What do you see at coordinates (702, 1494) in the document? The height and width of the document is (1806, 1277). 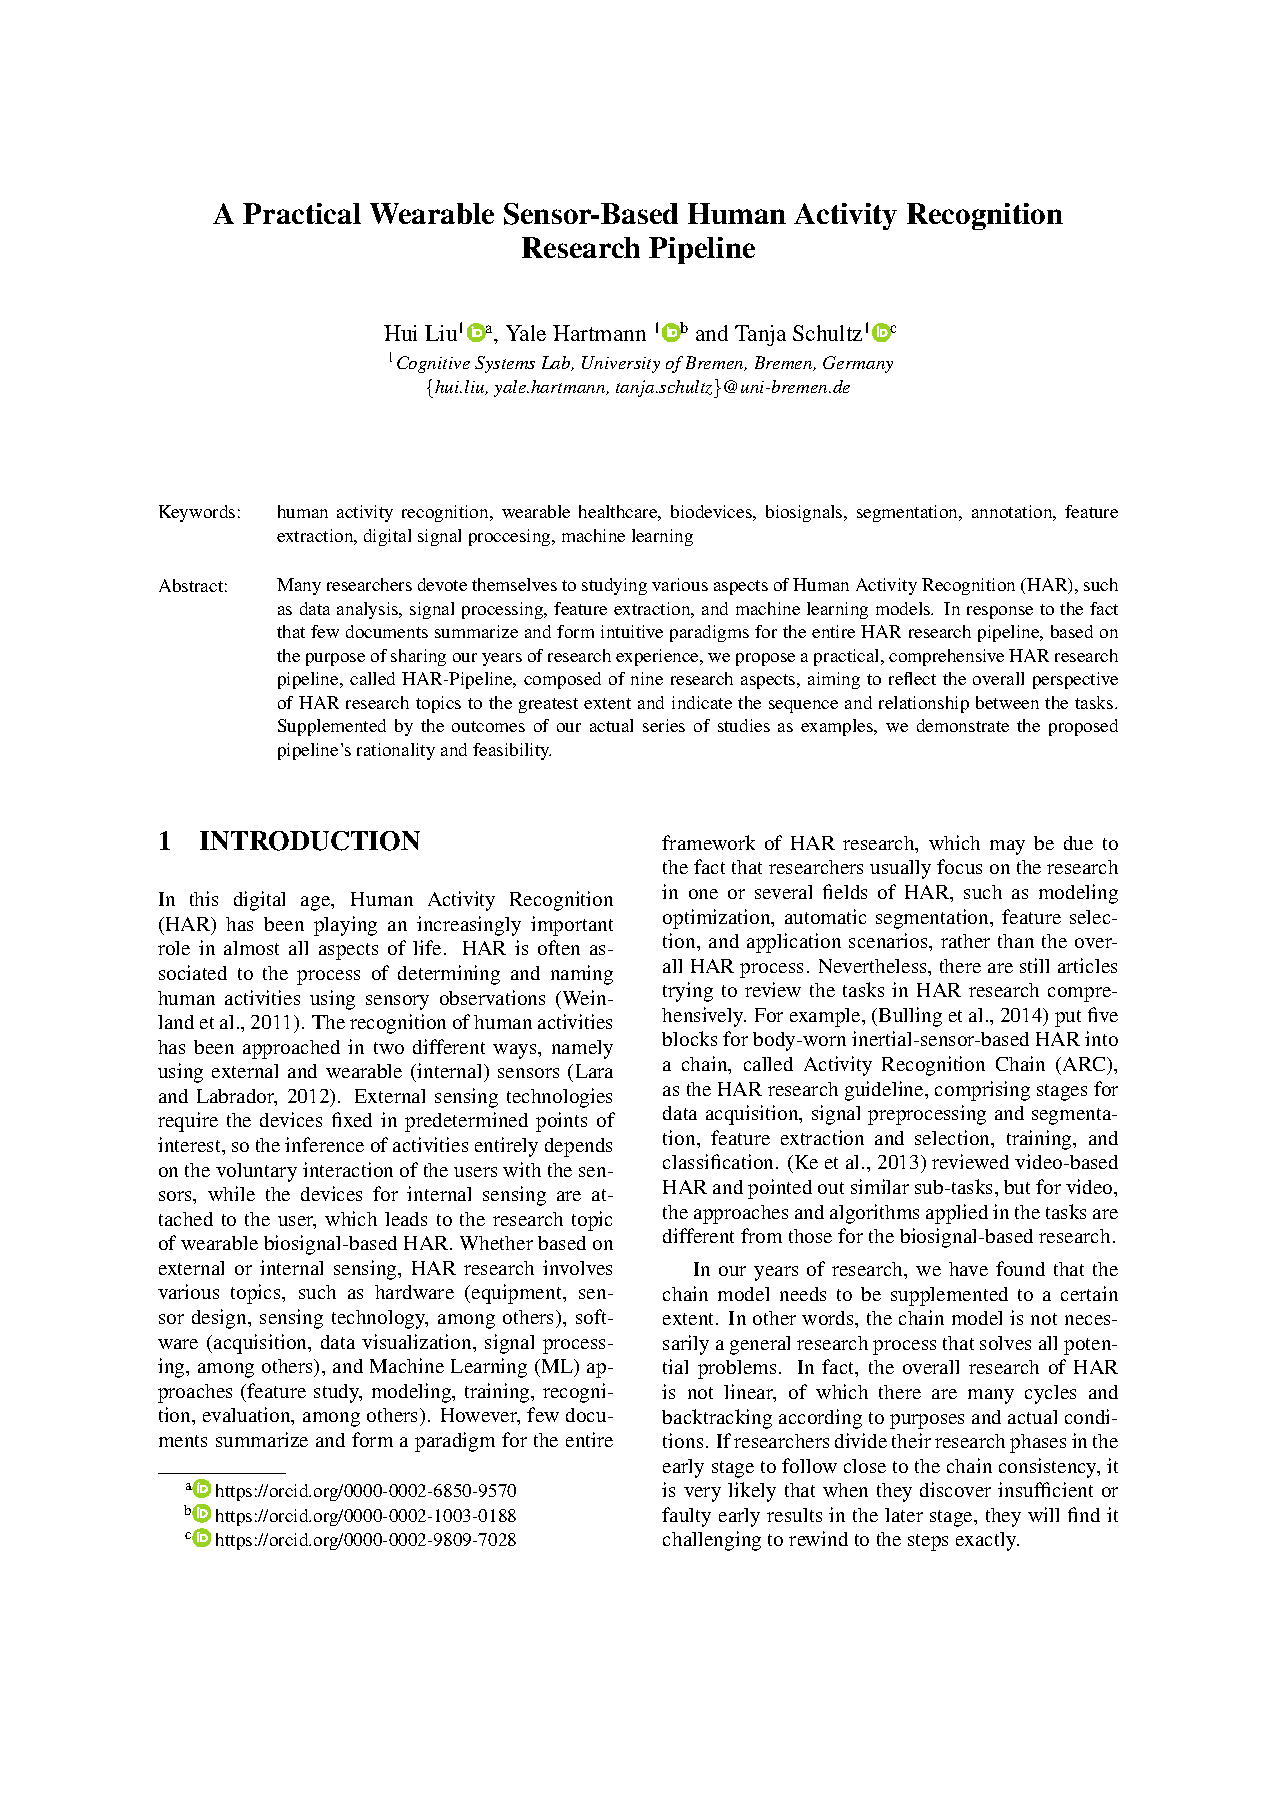 I see `very` at bounding box center [702, 1494].
